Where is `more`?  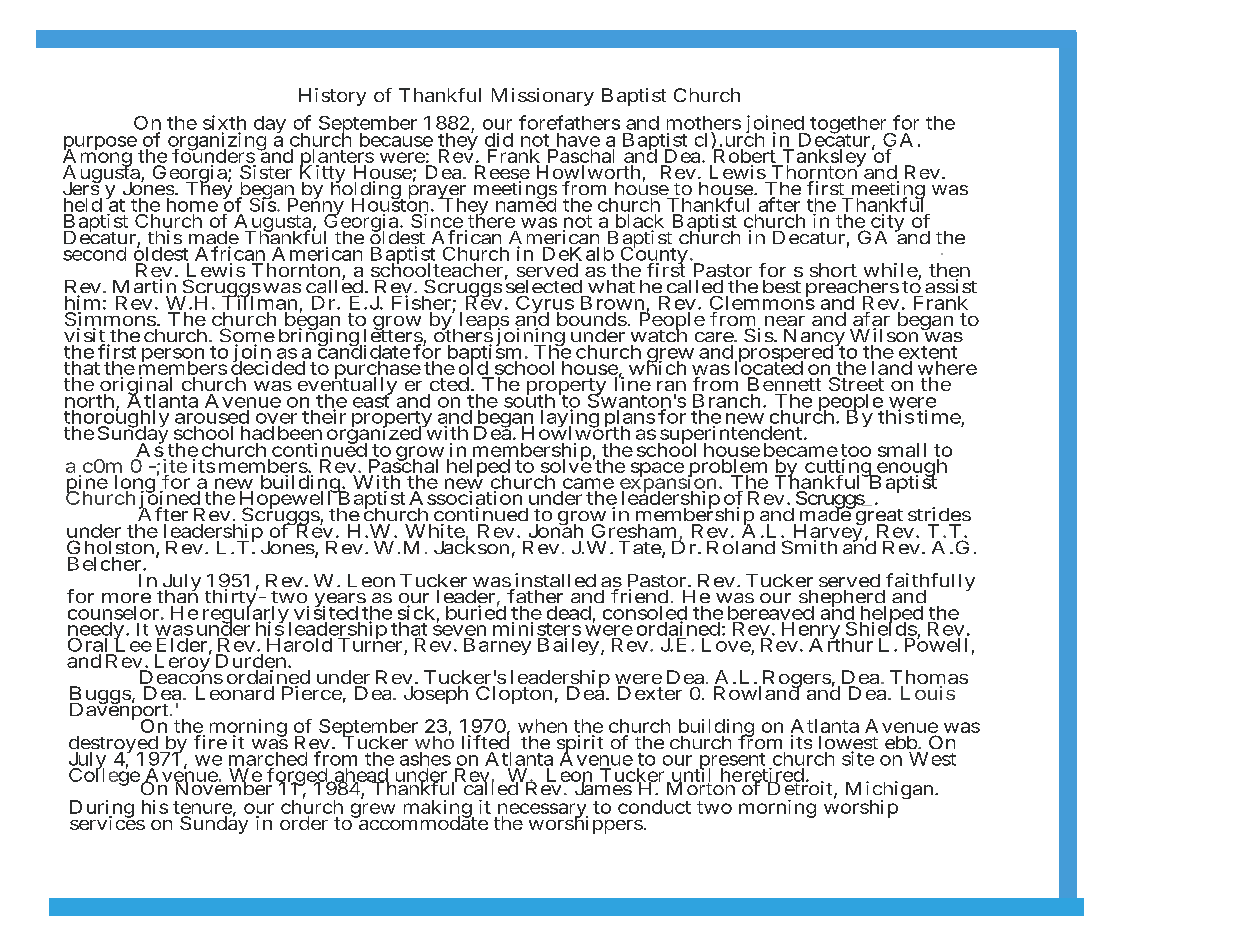
more is located at coordinates (126, 598).
